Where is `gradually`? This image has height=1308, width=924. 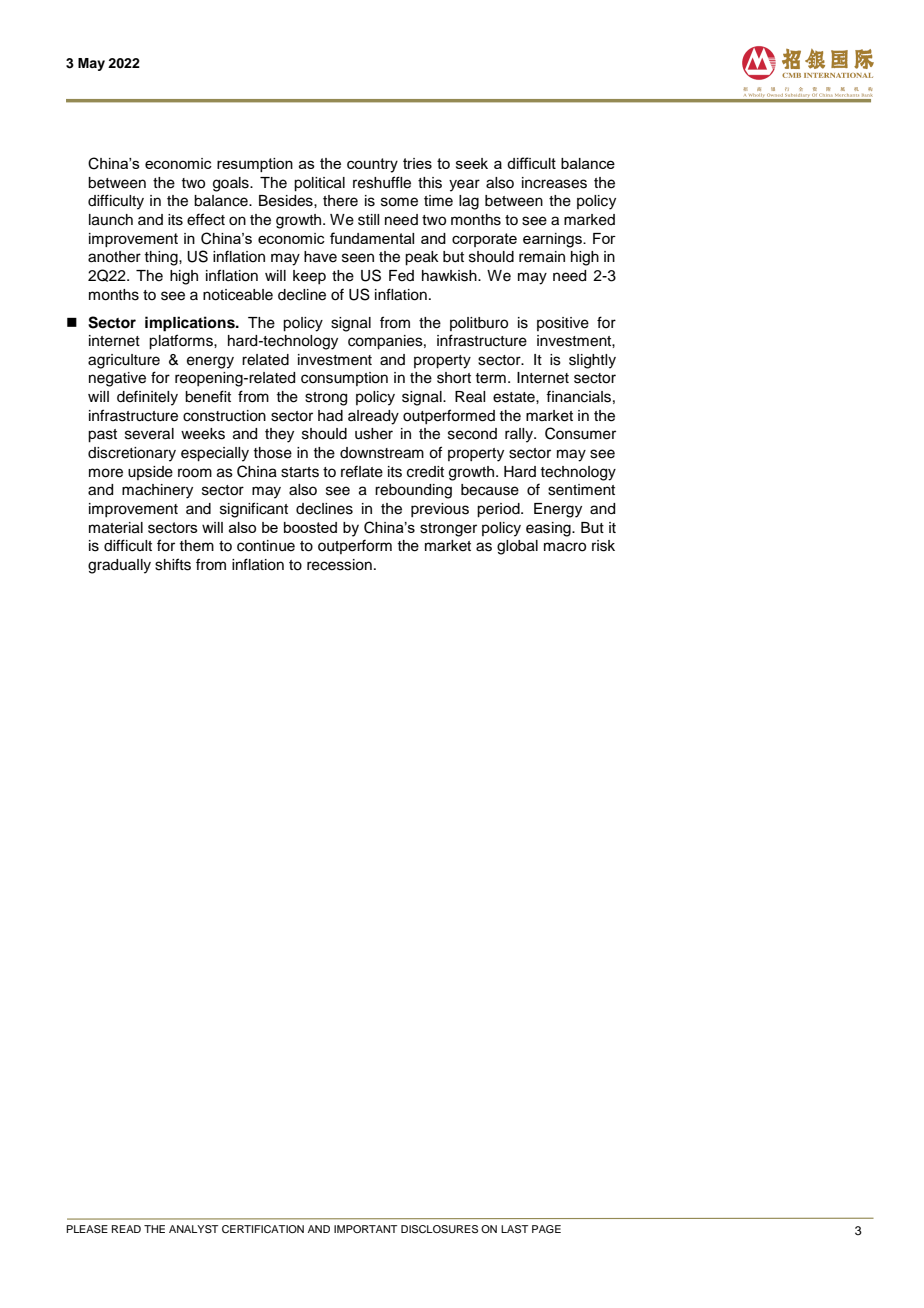
gradually is located at coordinates (119, 566).
